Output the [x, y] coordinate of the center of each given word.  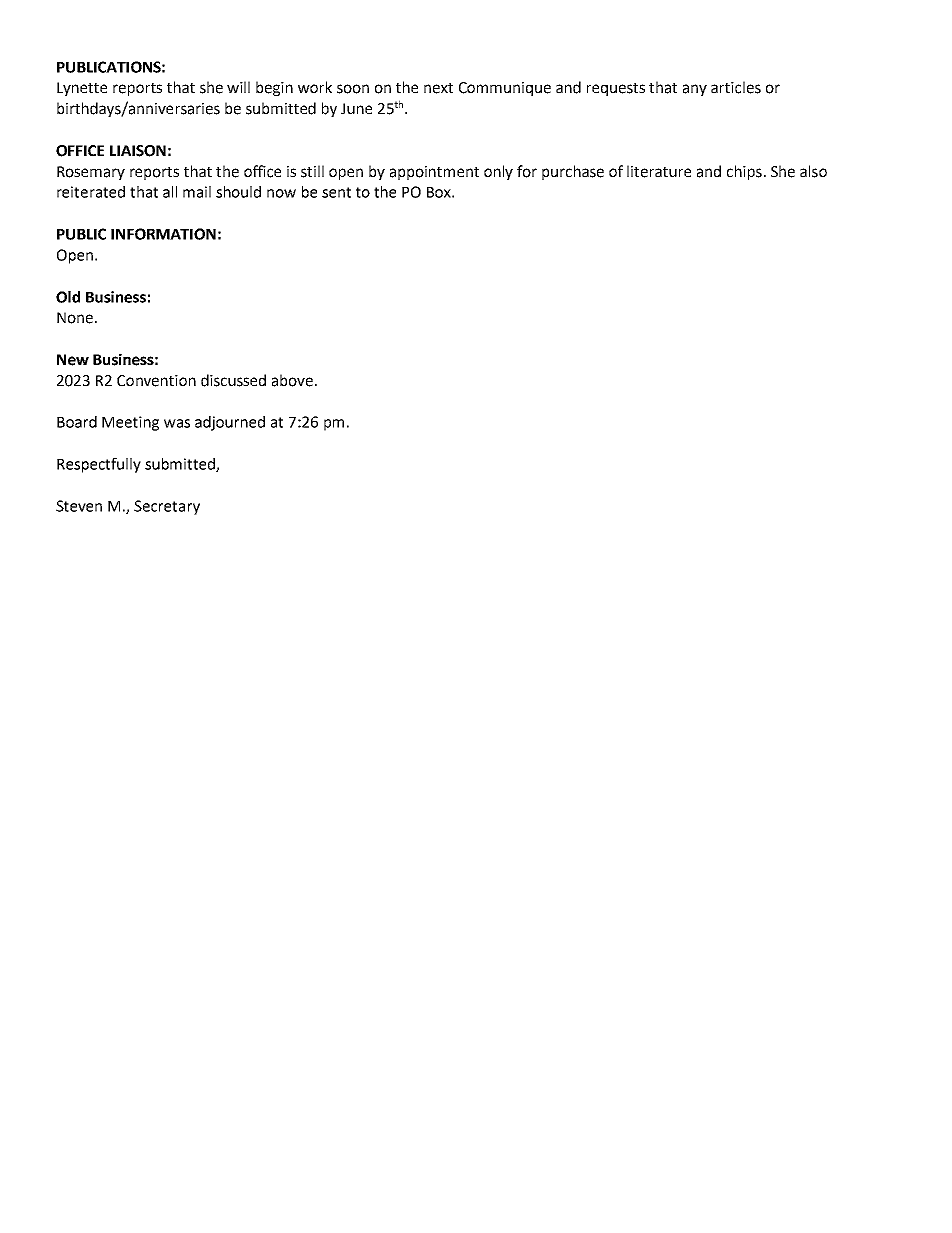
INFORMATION [163, 234]
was [177, 423]
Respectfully [99, 465]
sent [336, 192]
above [292, 380]
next [438, 88]
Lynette [82, 89]
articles [736, 87]
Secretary [167, 507]
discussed [233, 380]
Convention [156, 381]
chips [744, 172]
